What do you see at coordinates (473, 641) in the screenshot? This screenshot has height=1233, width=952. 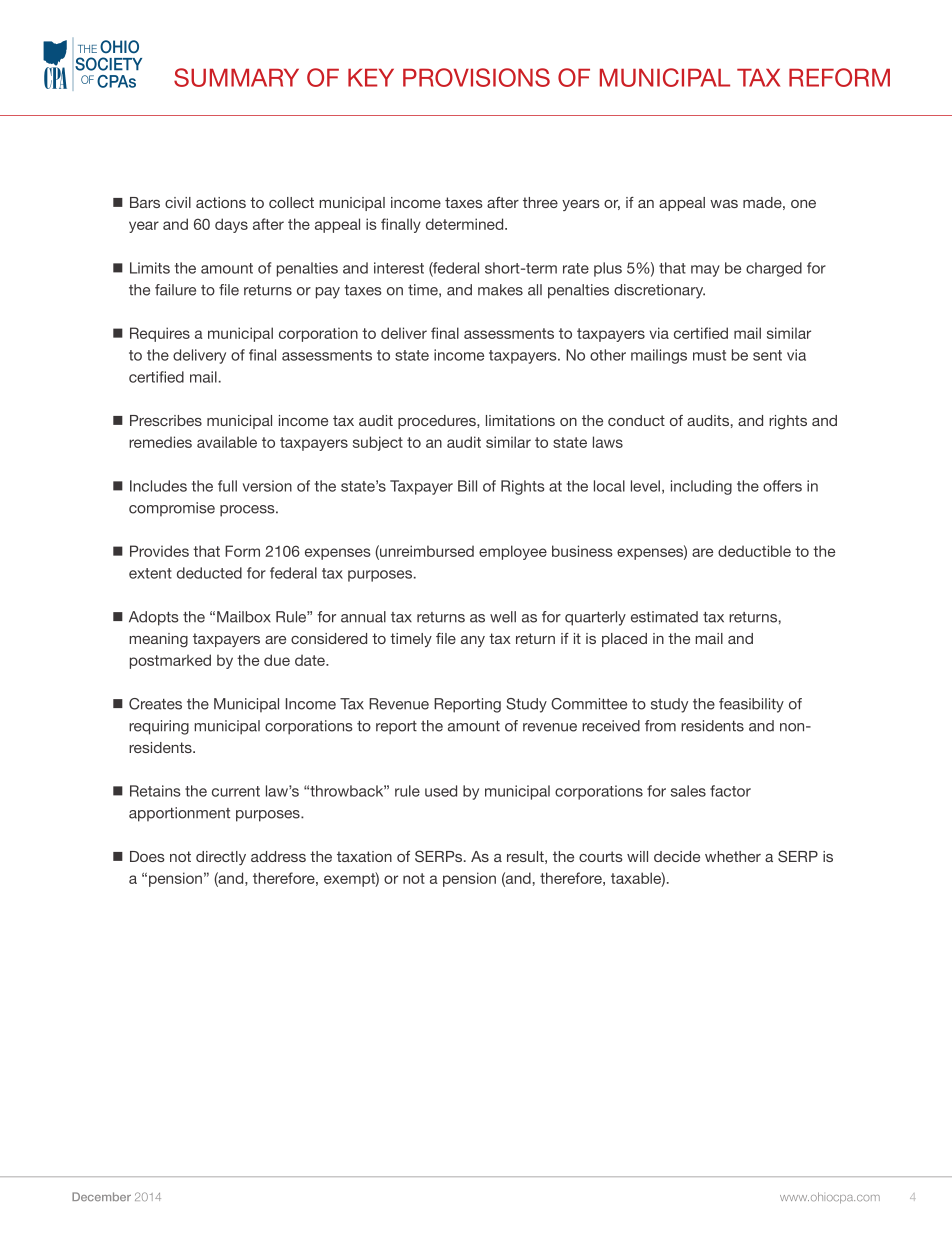 I see `any` at bounding box center [473, 641].
